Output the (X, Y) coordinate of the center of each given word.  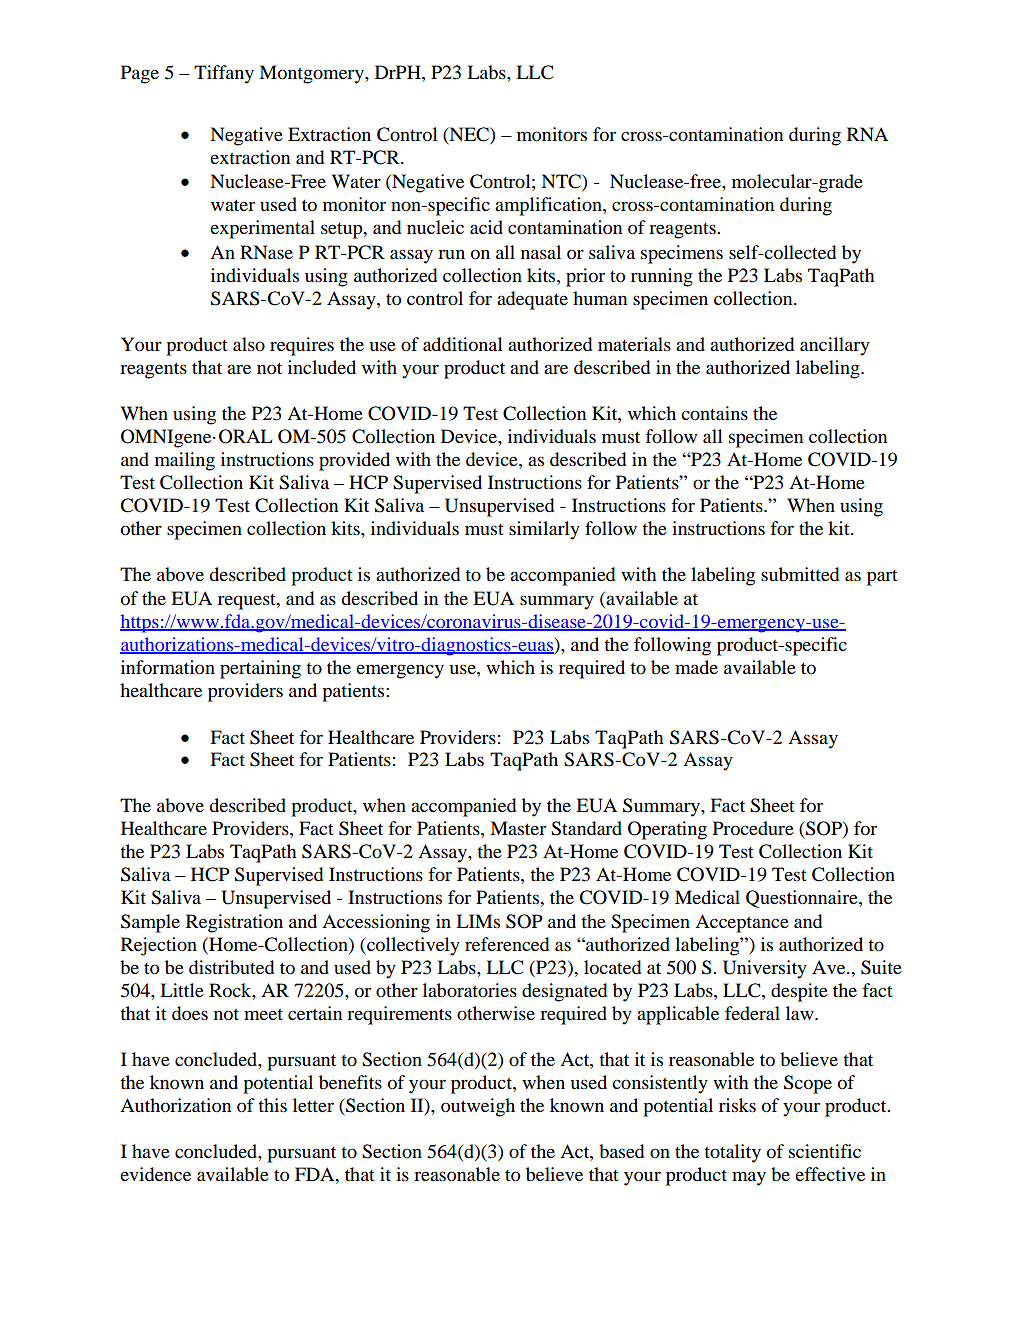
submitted (800, 574)
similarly (544, 530)
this (272, 1105)
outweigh (478, 1107)
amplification (549, 206)
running (662, 277)
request (248, 602)
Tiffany (224, 74)
